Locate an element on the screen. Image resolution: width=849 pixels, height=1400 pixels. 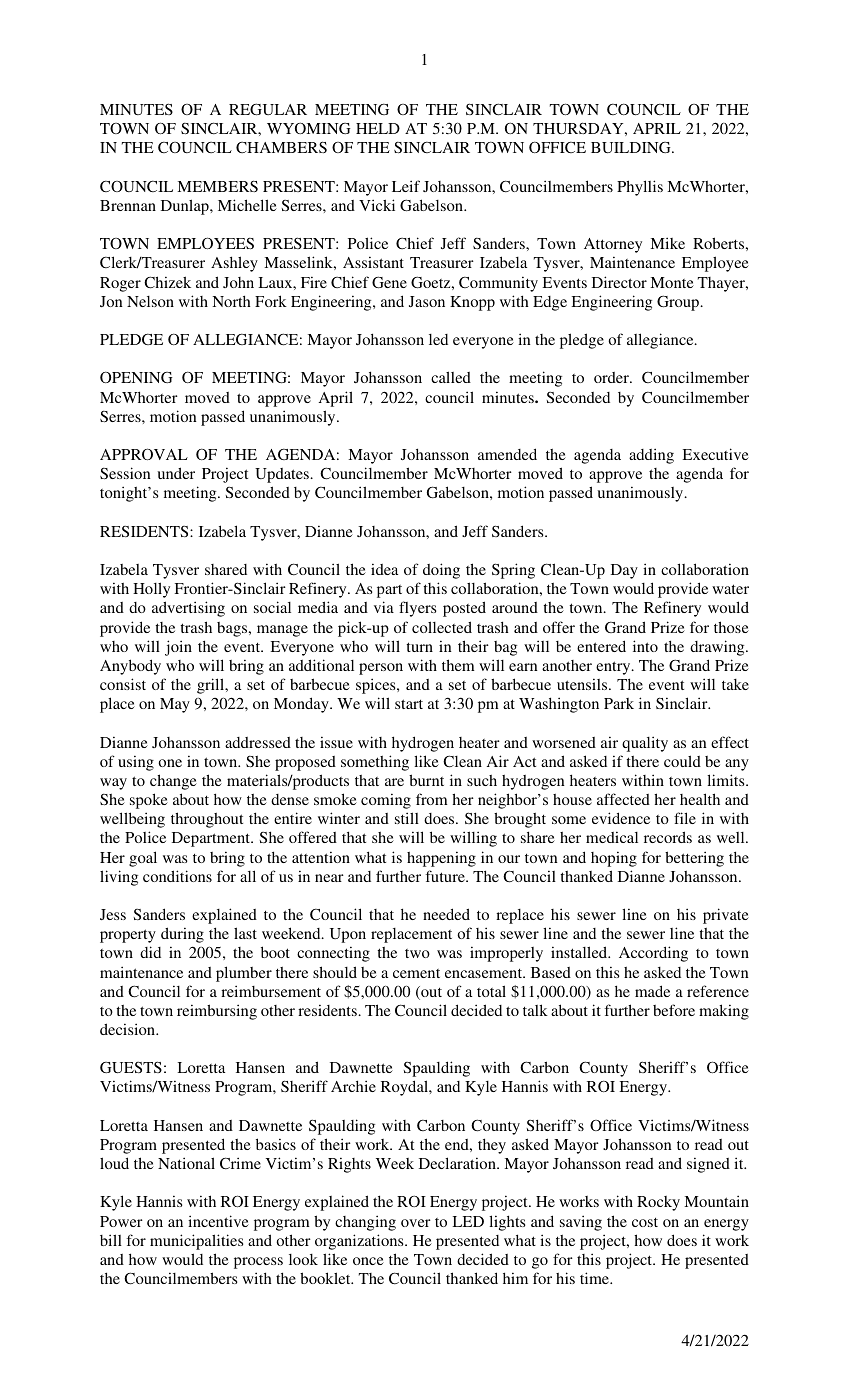
start is located at coordinates (409, 704).
